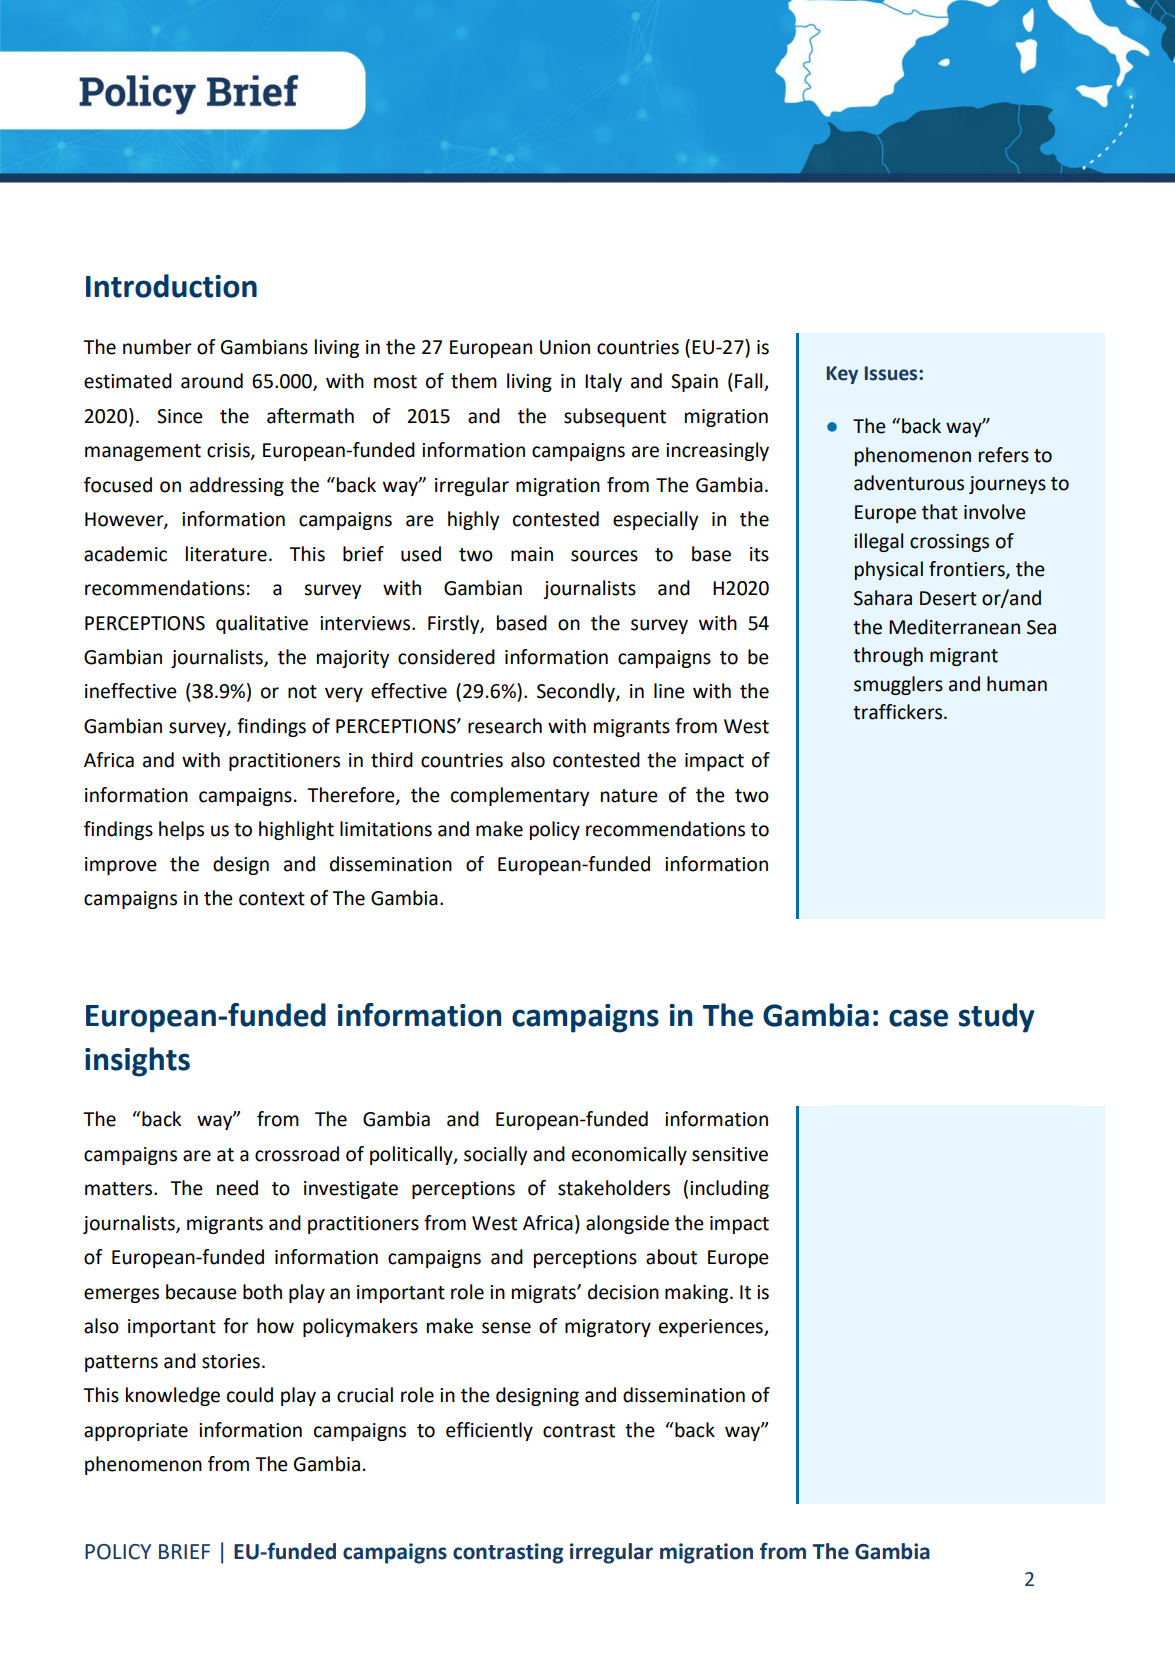 This document has height=1662, width=1175. I want to click on case, so click(918, 1018).
